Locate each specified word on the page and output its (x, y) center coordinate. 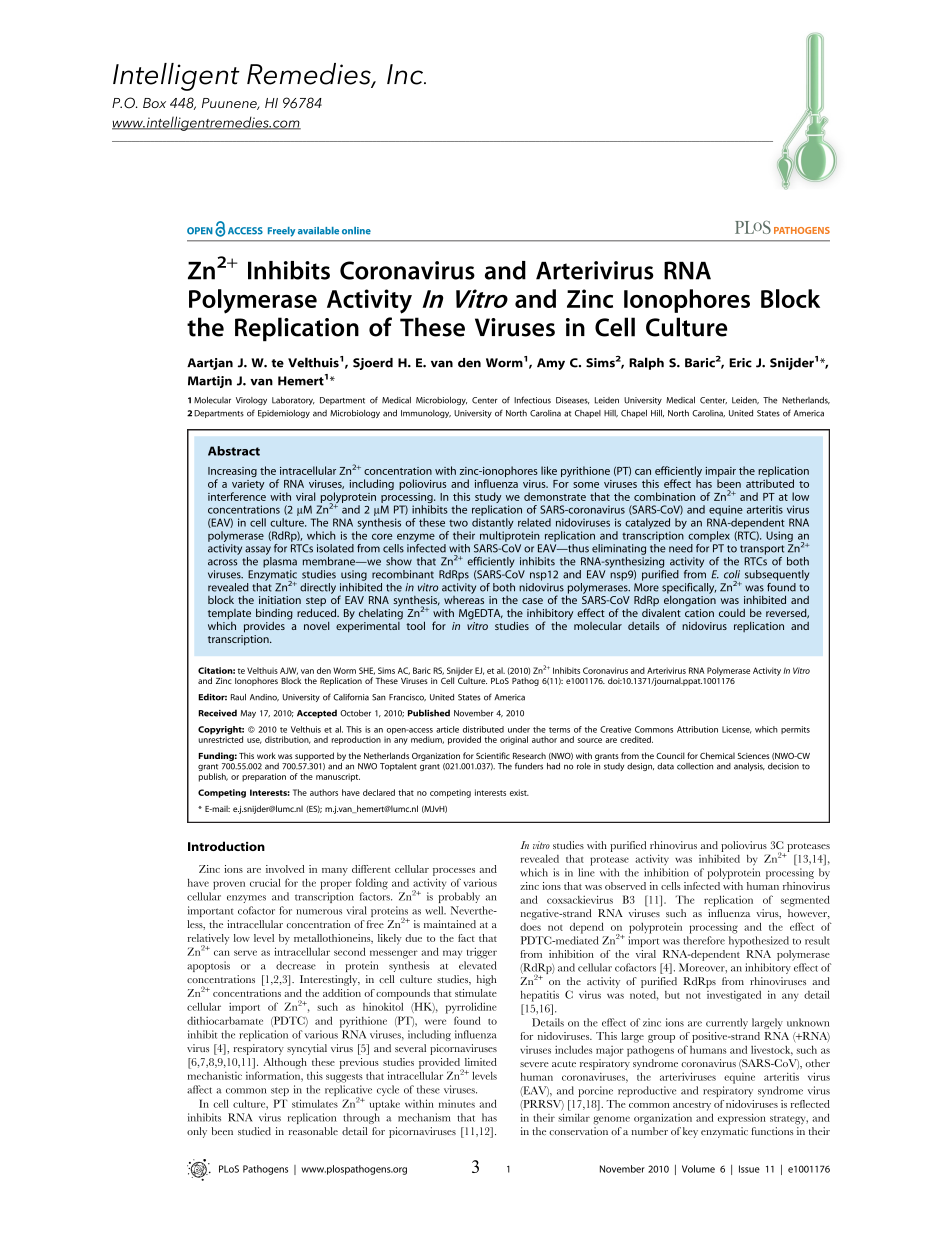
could (732, 613)
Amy (551, 364)
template (229, 615)
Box (154, 103)
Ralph (646, 363)
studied (254, 1131)
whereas (464, 598)
